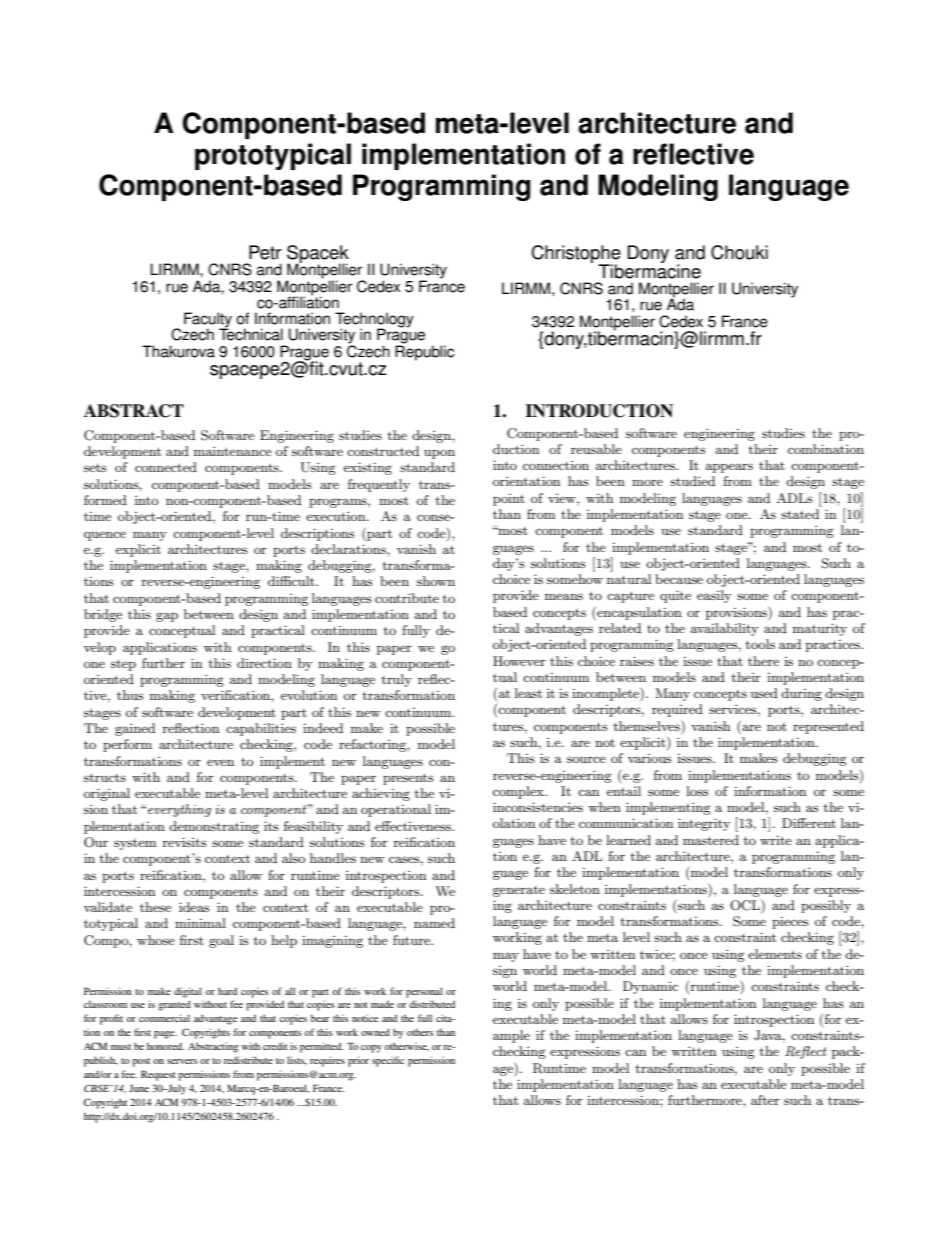 This image has height=1233, width=952. Describe the element at coordinates (182, 1061) in the image. I see `servers` at that location.
